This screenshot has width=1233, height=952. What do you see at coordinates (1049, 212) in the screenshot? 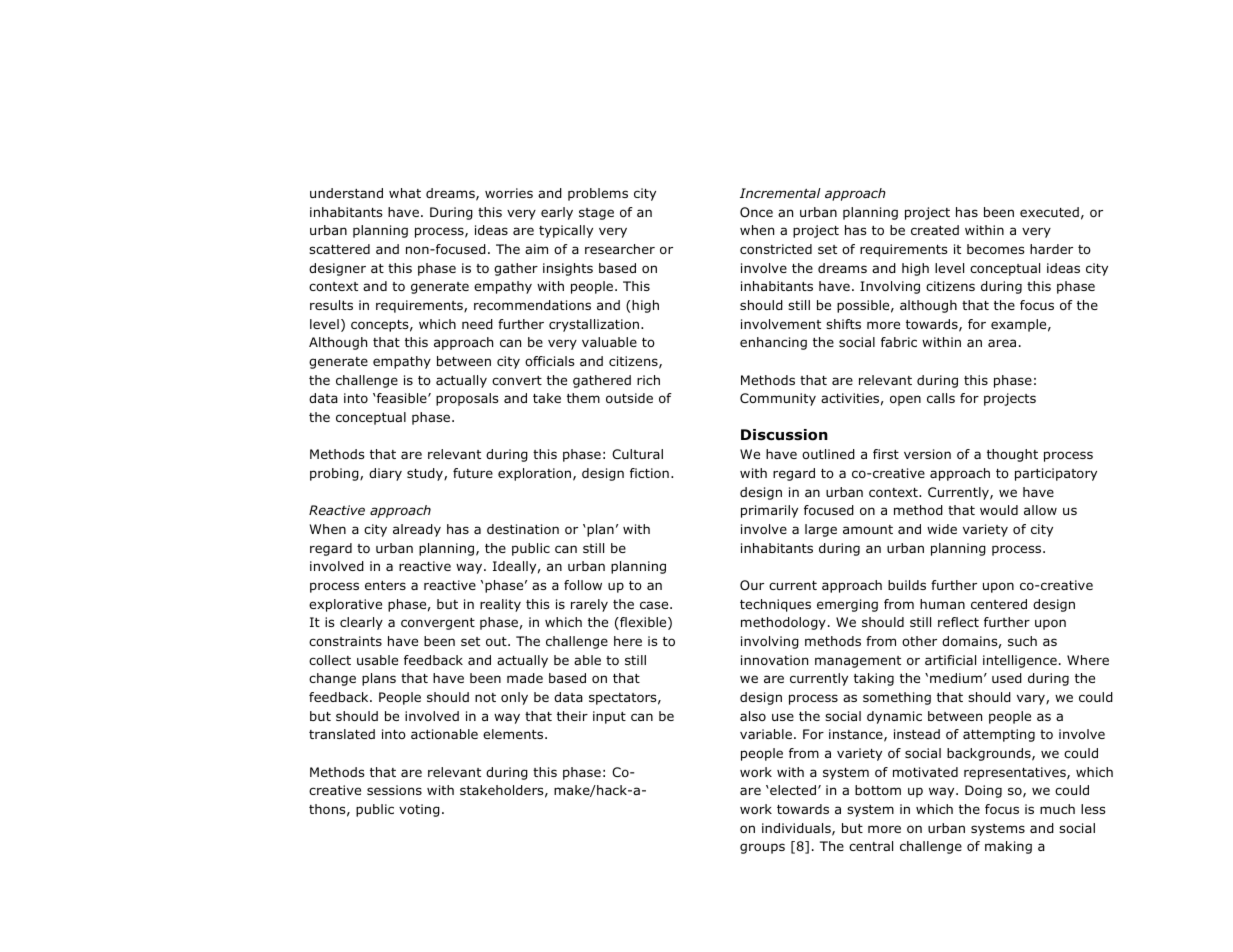
I see `executed` at bounding box center [1049, 212].
